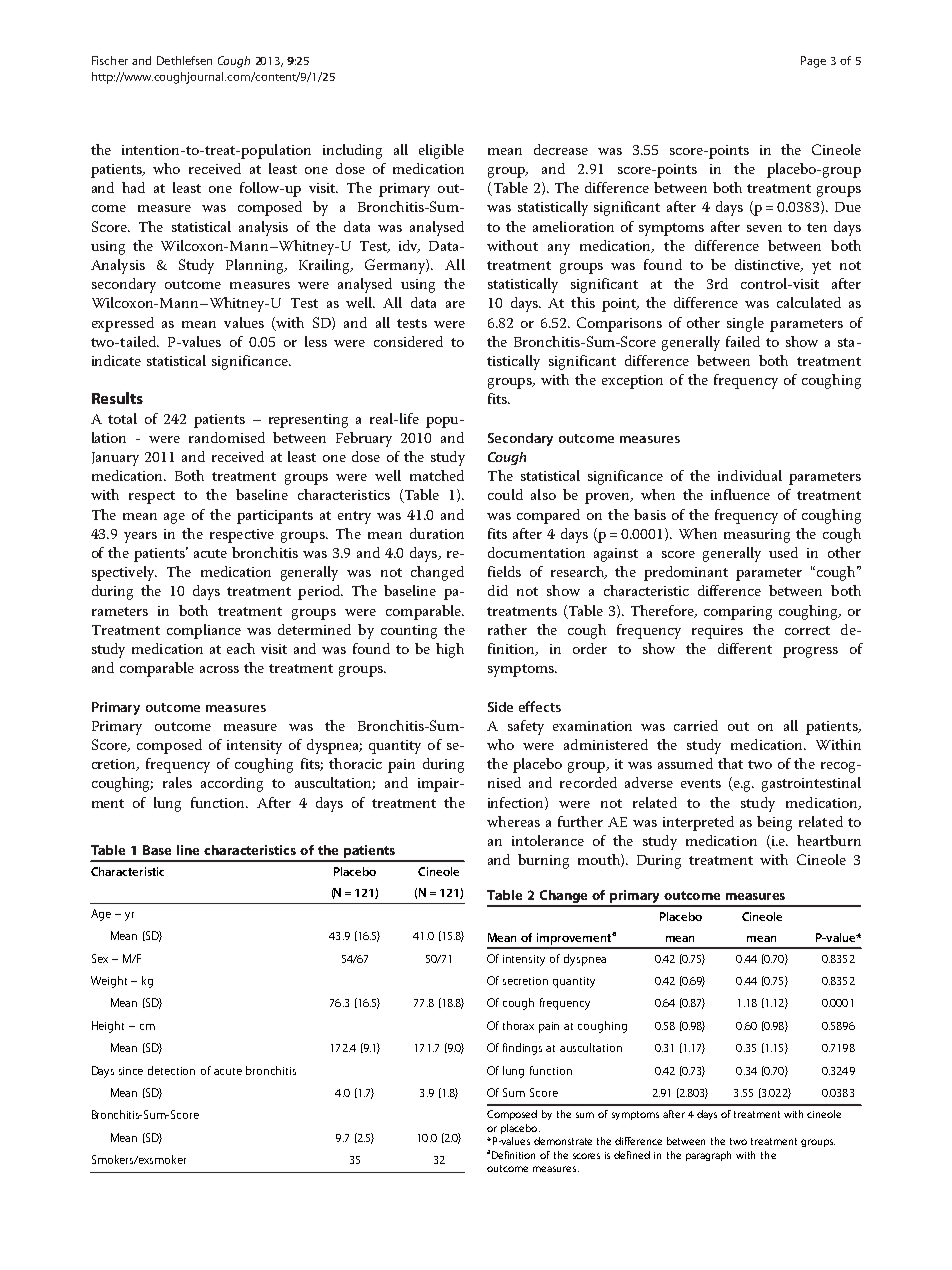 Image resolution: width=952 pixels, height=1270 pixels. I want to click on compliance, so click(204, 631).
